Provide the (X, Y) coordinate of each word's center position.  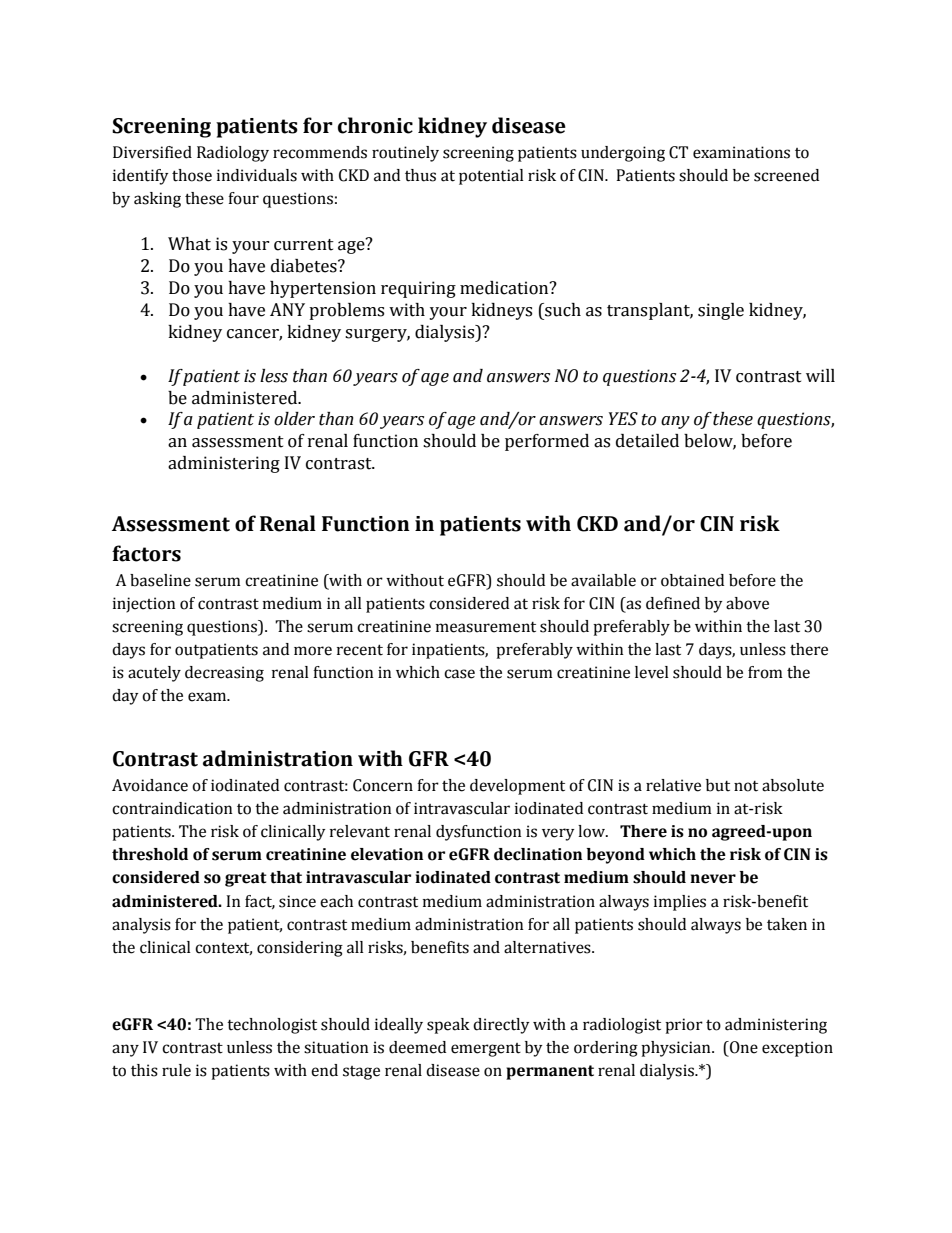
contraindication (172, 808)
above (747, 603)
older (294, 419)
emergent (486, 1050)
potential (491, 177)
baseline (160, 580)
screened (786, 175)
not (746, 786)
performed (547, 442)
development (517, 787)
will (820, 375)
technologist (272, 1026)
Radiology (233, 154)
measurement (486, 627)
